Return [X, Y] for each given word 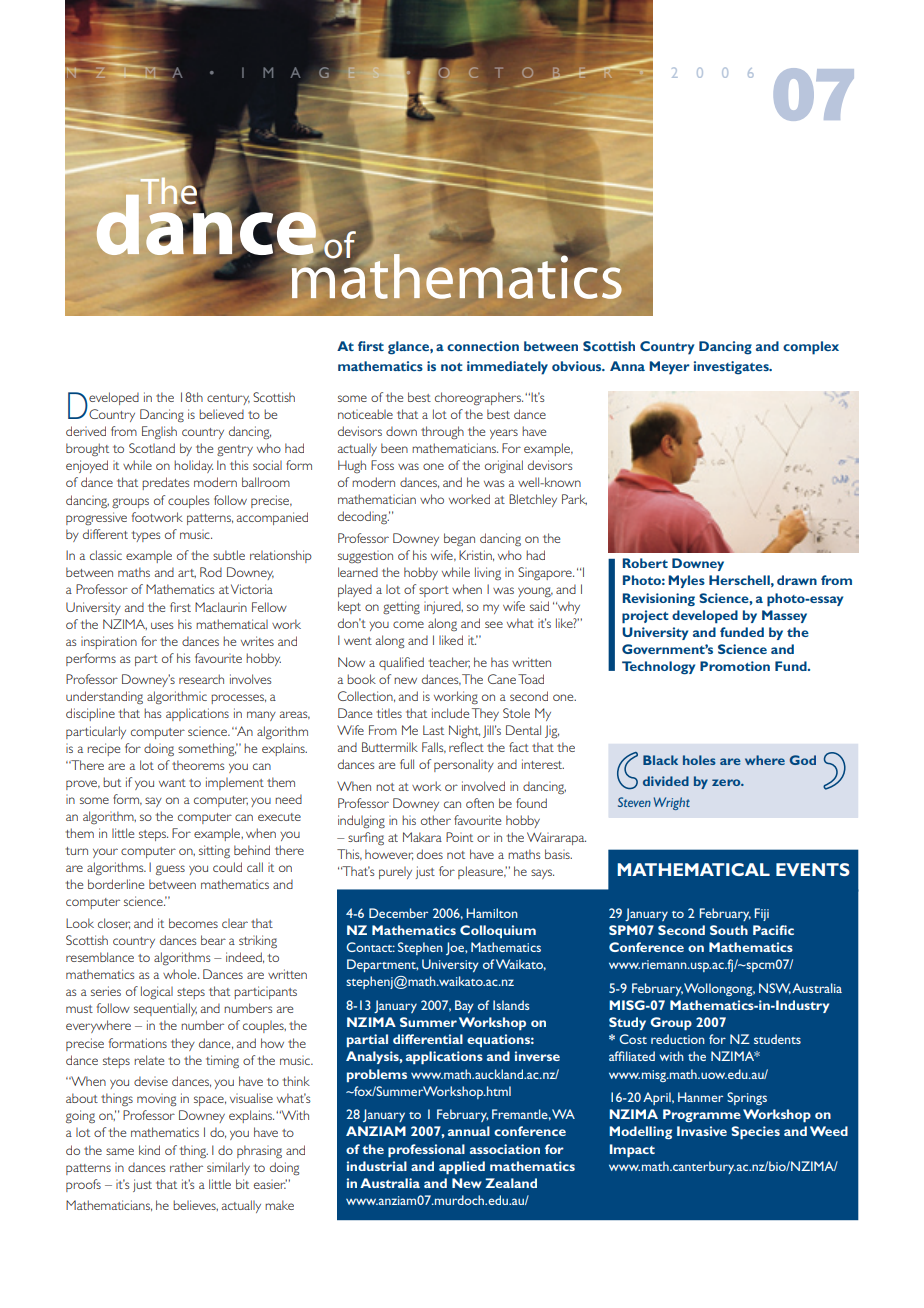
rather [186, 1167]
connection [483, 346]
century [228, 399]
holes [699, 760]
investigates [732, 368]
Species [755, 1132]
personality [464, 765]
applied [462, 1167]
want [172, 783]
